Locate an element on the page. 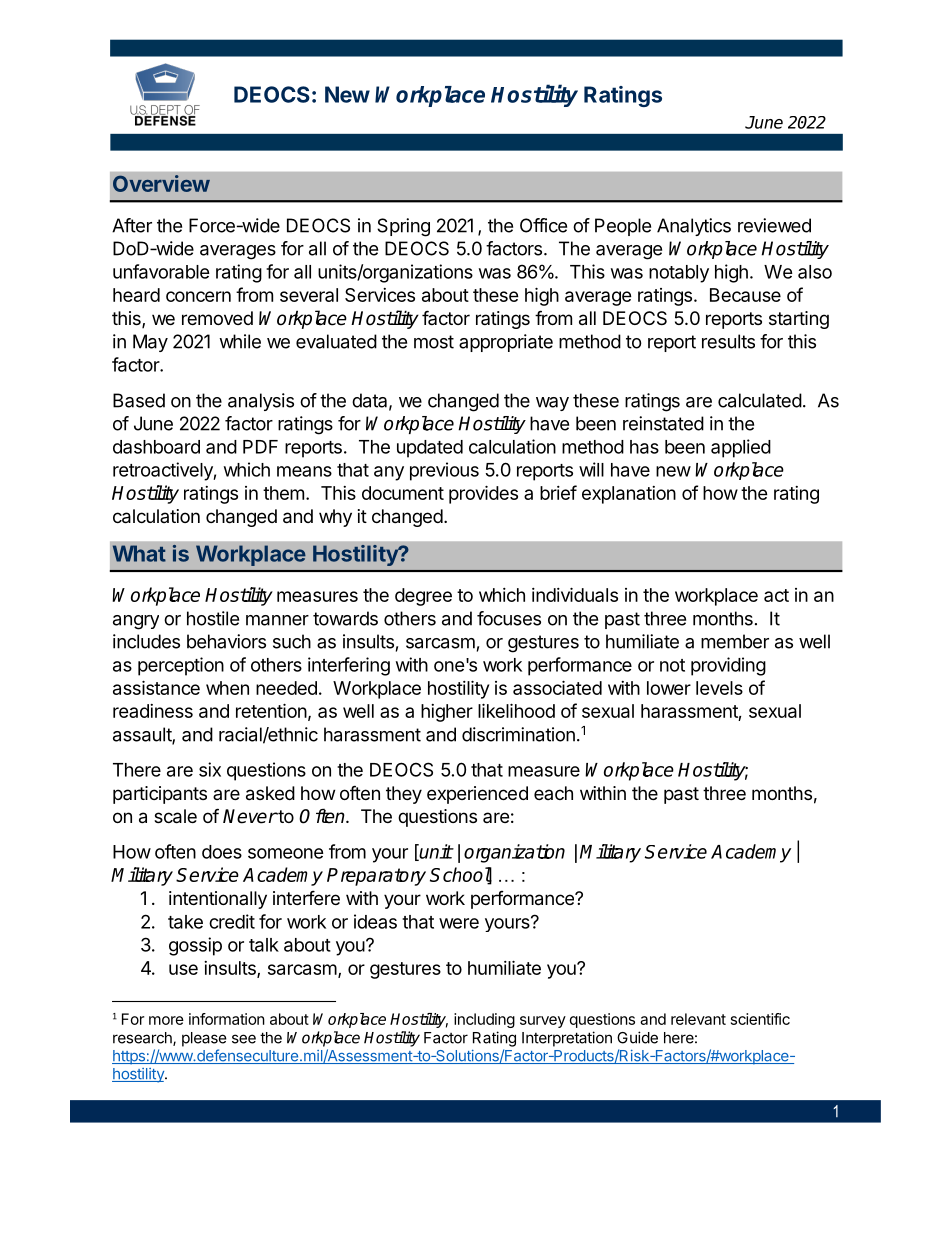 The image size is (952, 1233). Office is located at coordinates (543, 225).
